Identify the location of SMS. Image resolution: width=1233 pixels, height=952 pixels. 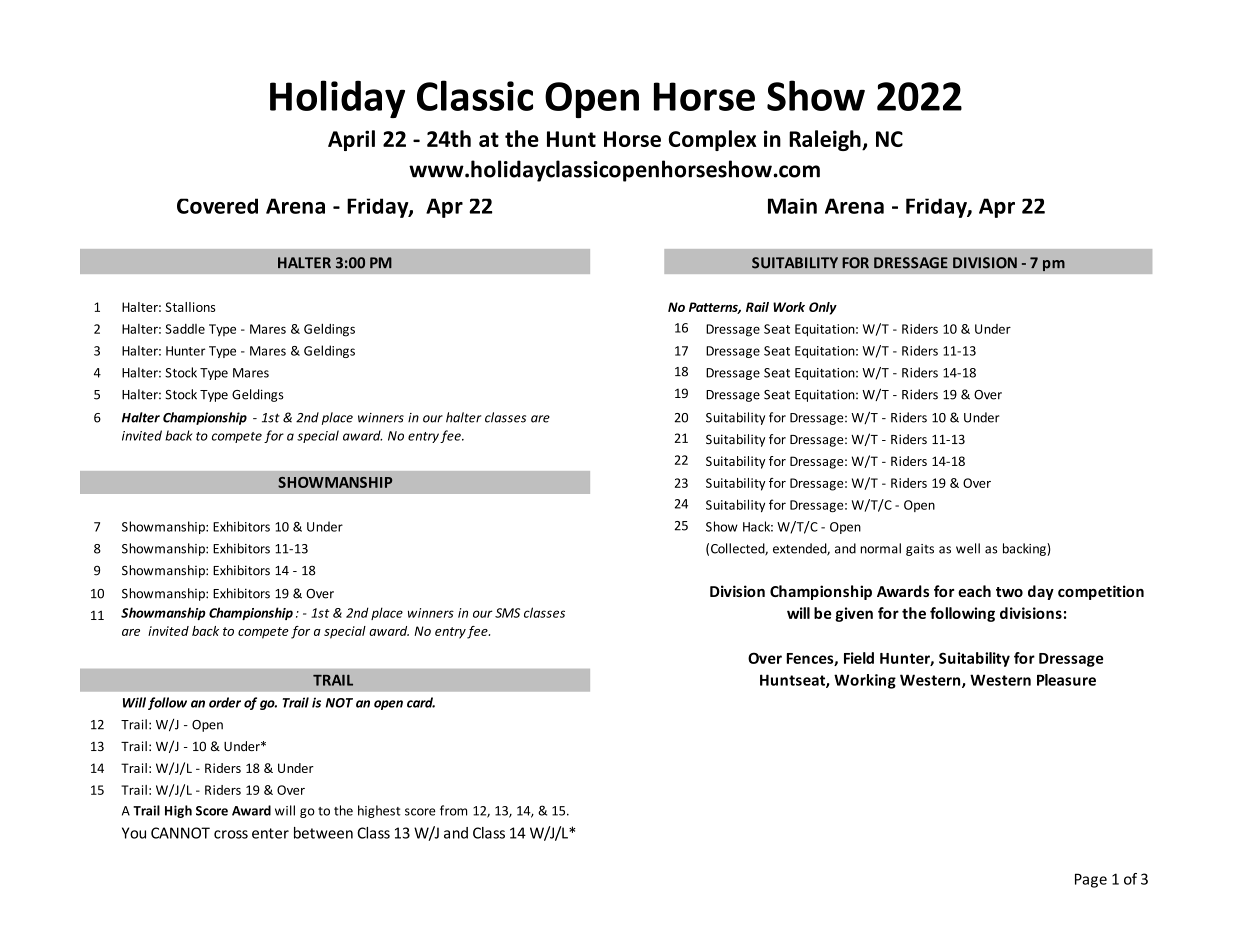
(507, 613).
